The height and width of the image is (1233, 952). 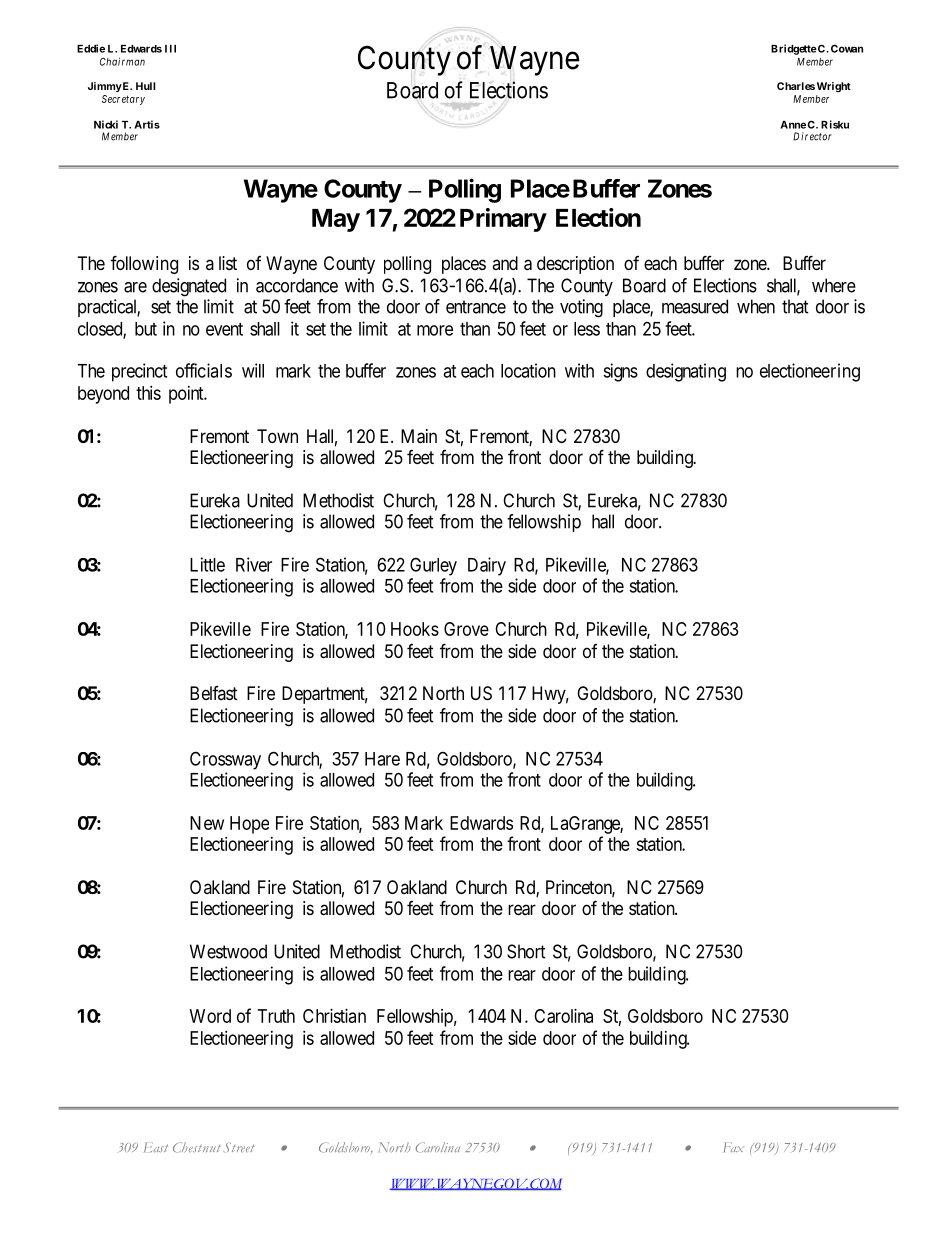 I want to click on Anne, so click(x=793, y=125).
